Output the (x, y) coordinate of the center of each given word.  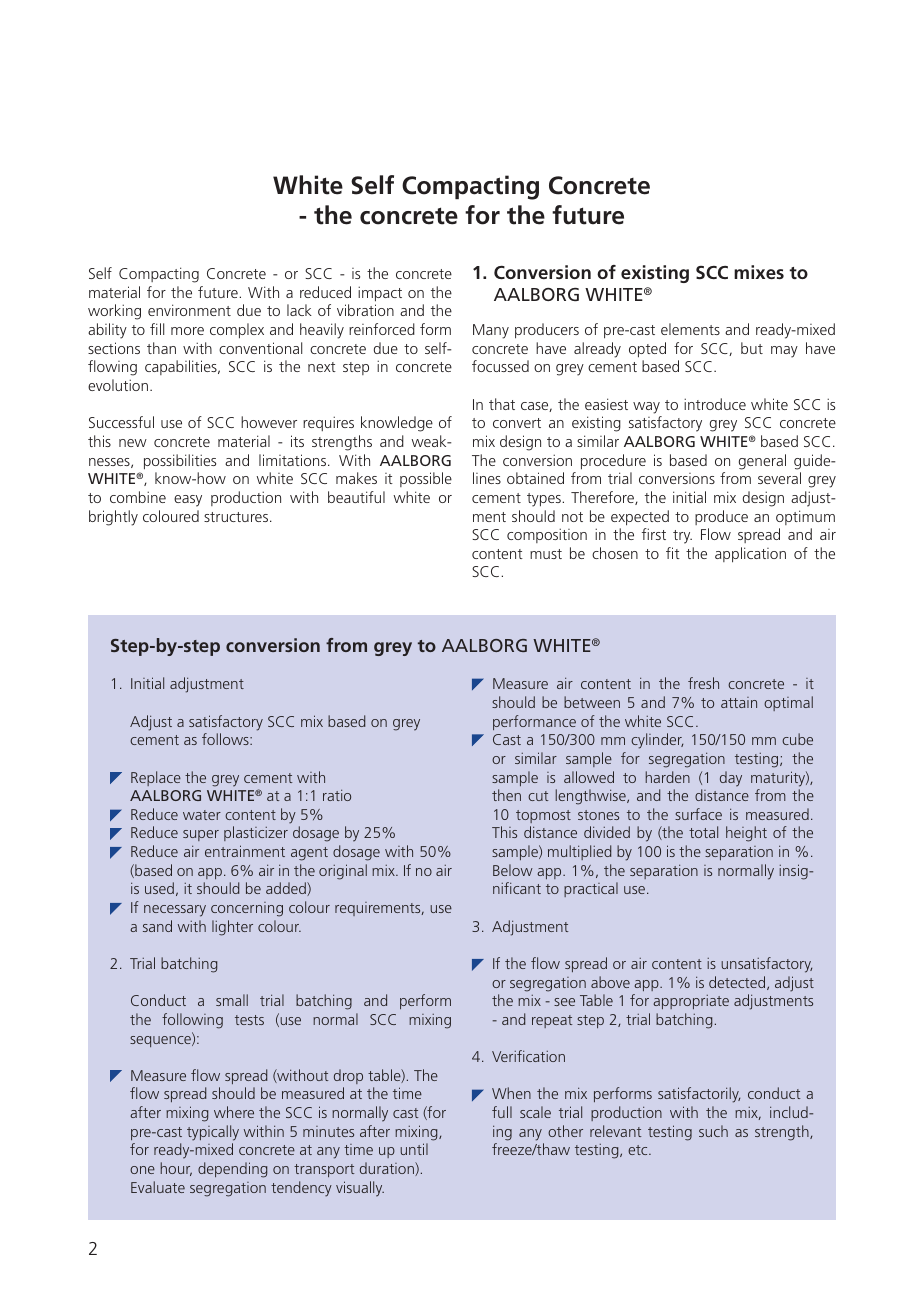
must (546, 554)
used (159, 888)
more (187, 331)
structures (236, 517)
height (746, 834)
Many (491, 331)
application (750, 555)
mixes (759, 272)
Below (513, 870)
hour (176, 1169)
